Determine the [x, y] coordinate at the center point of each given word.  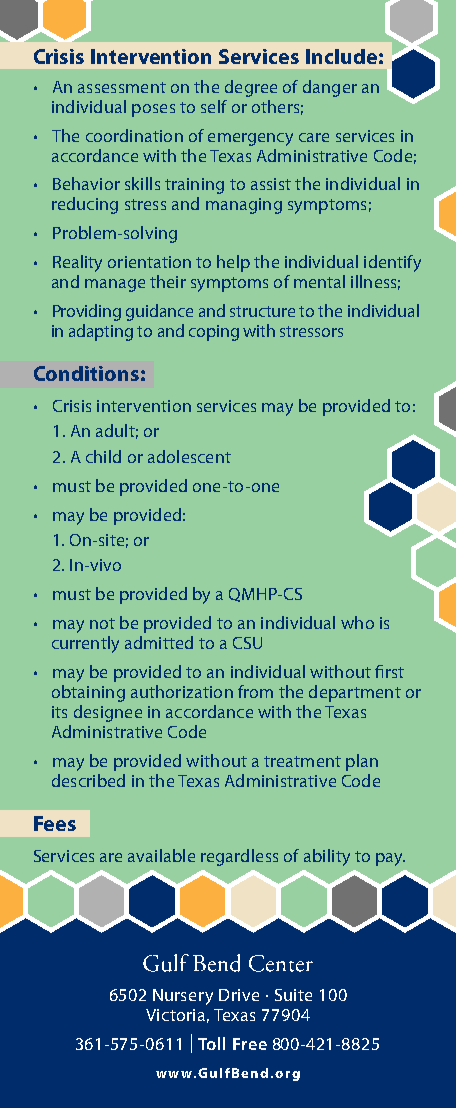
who [357, 622]
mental [319, 281]
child [103, 456]
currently [85, 644]
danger [330, 88]
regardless [239, 857]
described [88, 780]
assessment [122, 87]
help [233, 263]
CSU [247, 643]
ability [327, 857]
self [214, 106]
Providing [87, 312]
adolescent [189, 456]
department [355, 693]
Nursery [183, 997]
